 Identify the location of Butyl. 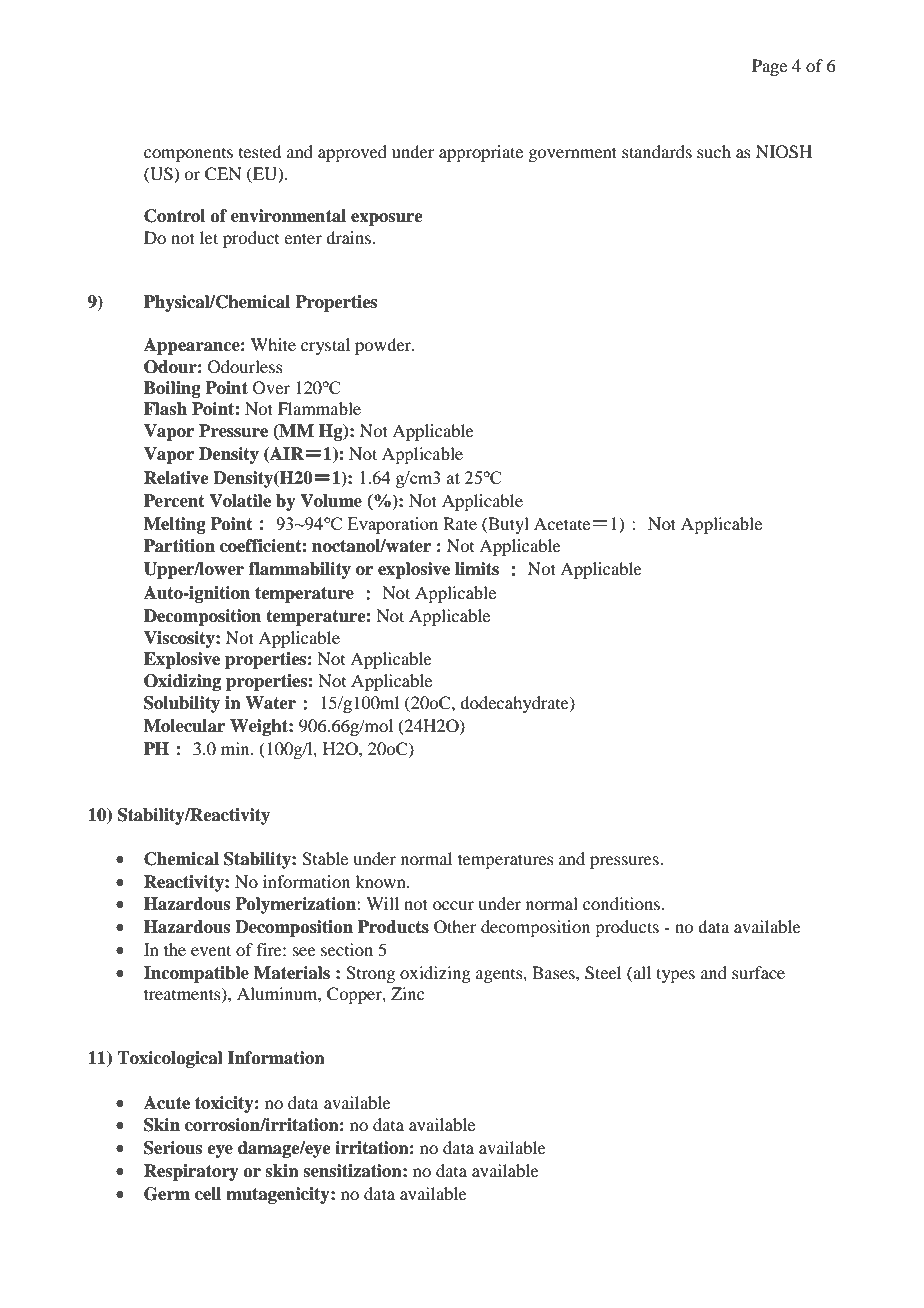
(507, 525).
